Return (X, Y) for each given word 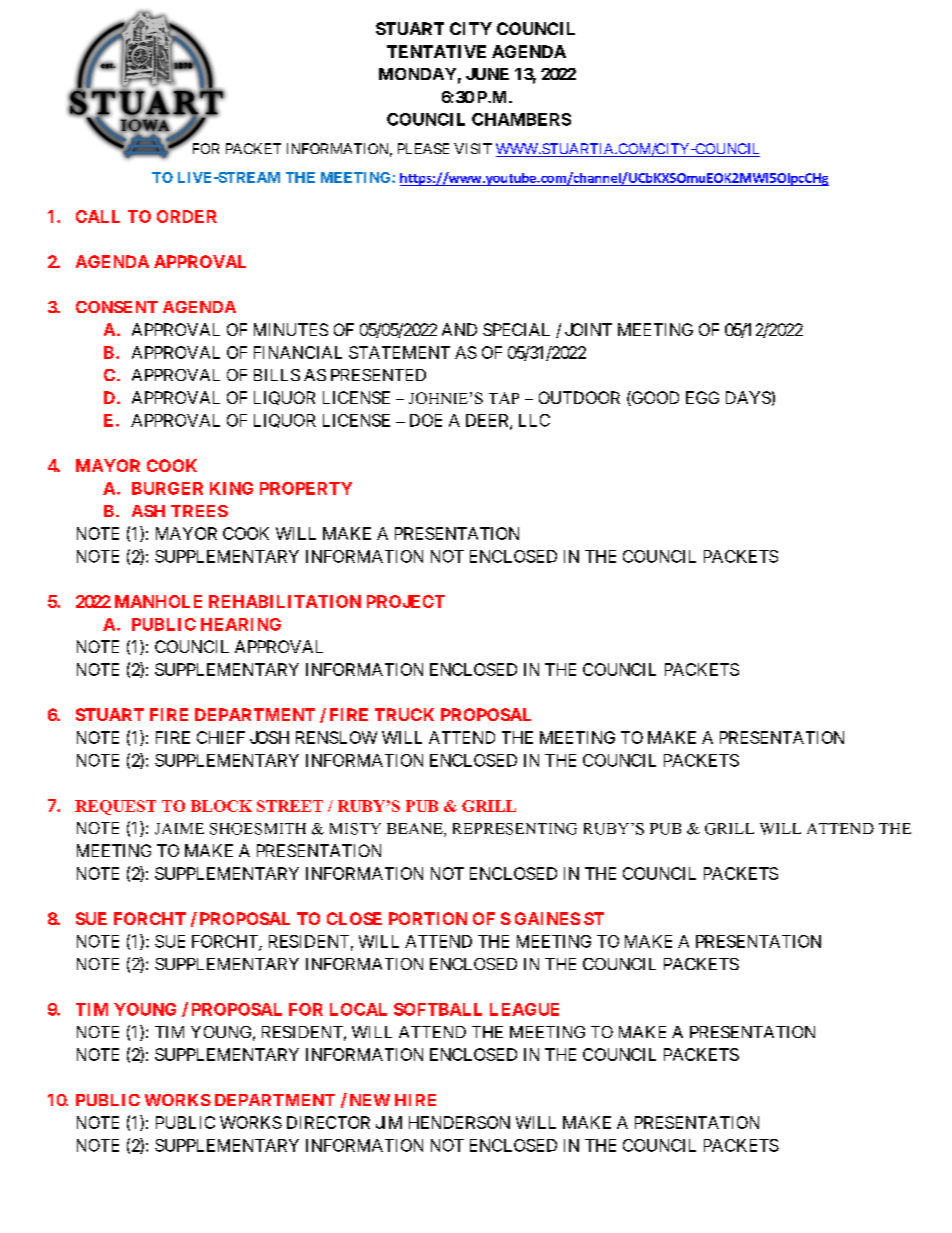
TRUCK (404, 714)
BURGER (167, 488)
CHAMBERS (521, 119)
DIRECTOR (328, 1122)
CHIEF (221, 737)
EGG (702, 397)
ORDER (187, 216)
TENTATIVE (436, 51)
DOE (426, 420)
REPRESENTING (515, 829)
